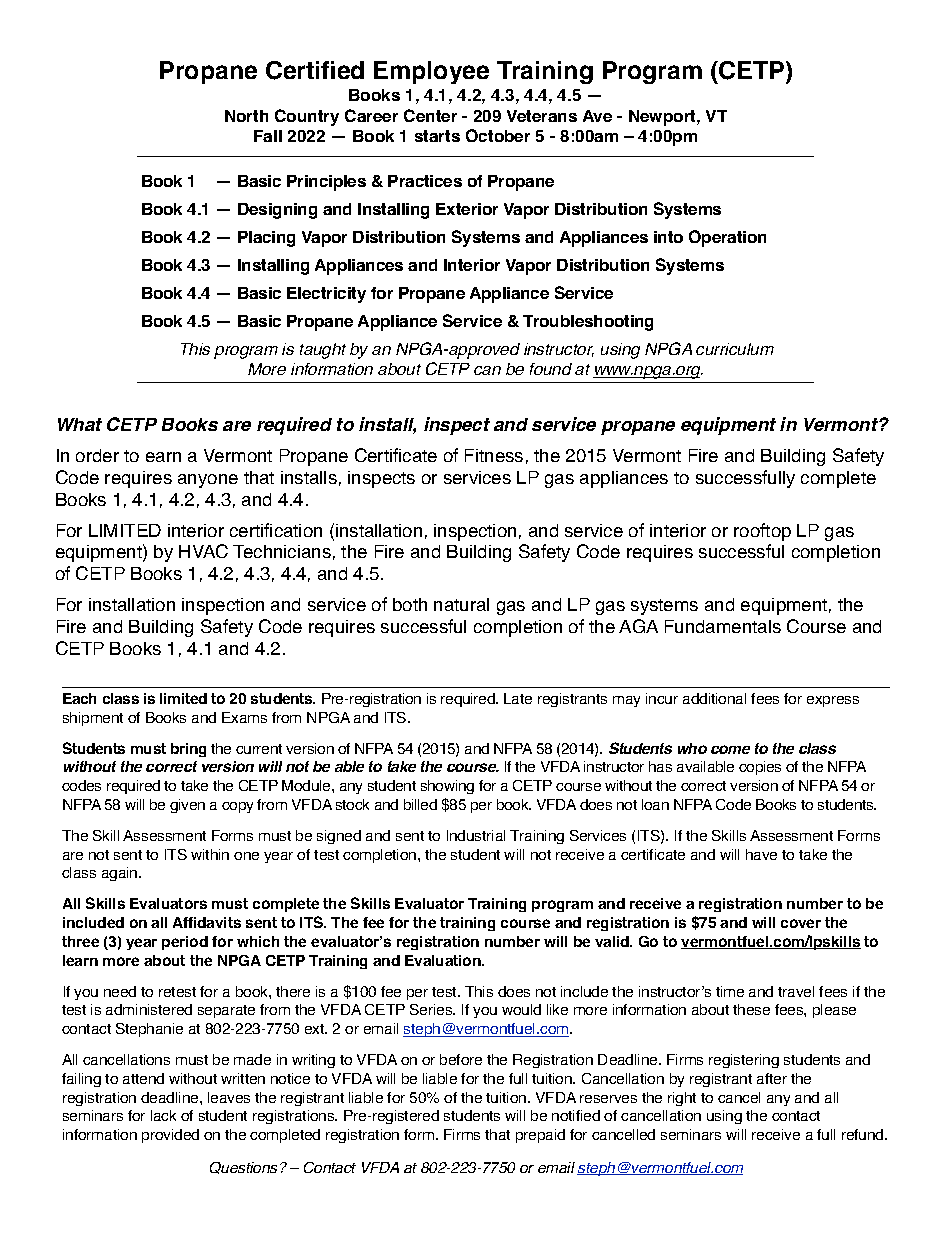 This image has width=952, height=1233. I want to click on provided, so click(170, 1136).
